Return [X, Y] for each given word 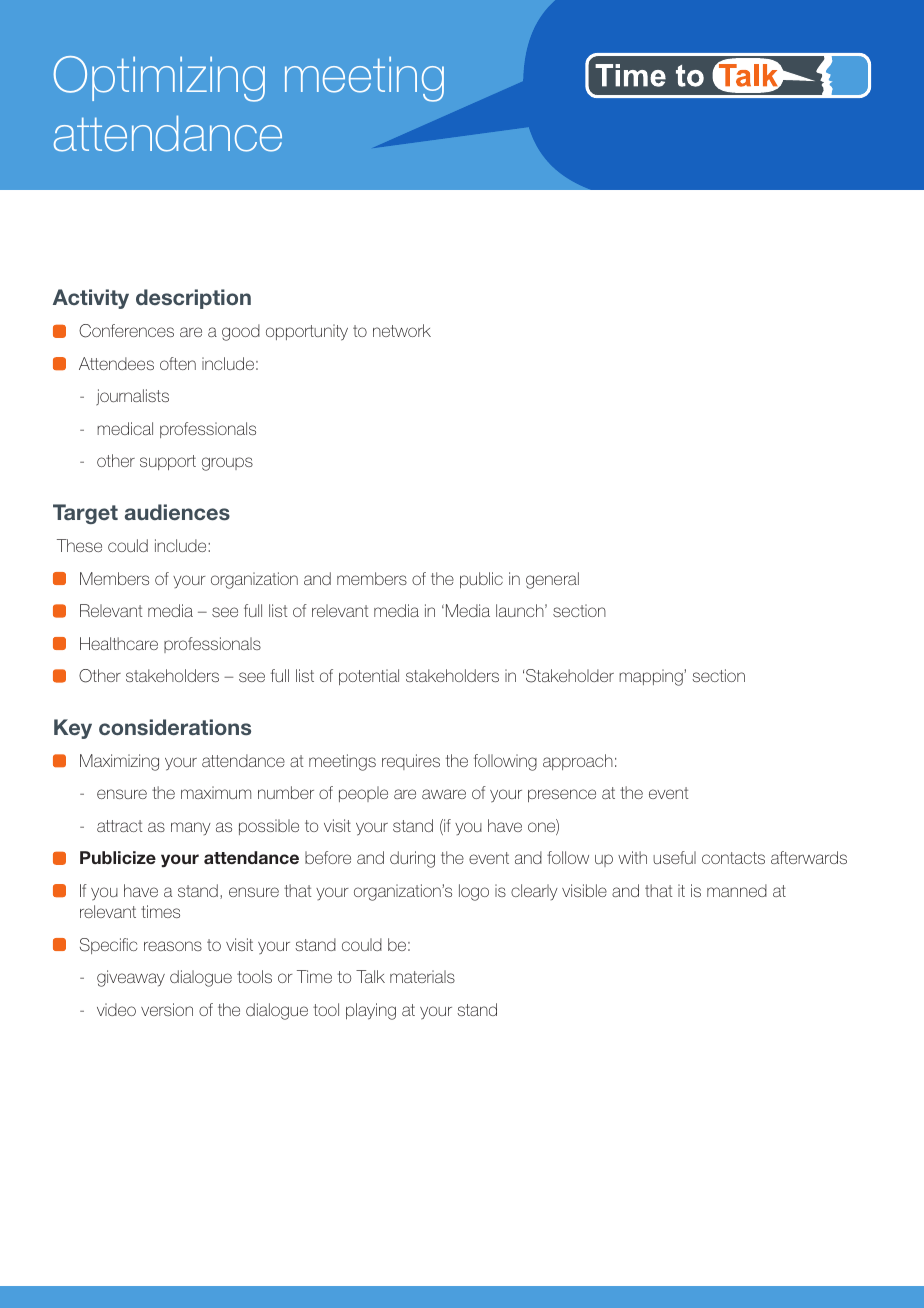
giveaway [131, 978]
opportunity [307, 332]
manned [737, 890]
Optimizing [159, 79]
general [552, 580]
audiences [177, 512]
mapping [652, 677]
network [402, 330]
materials [422, 976]
